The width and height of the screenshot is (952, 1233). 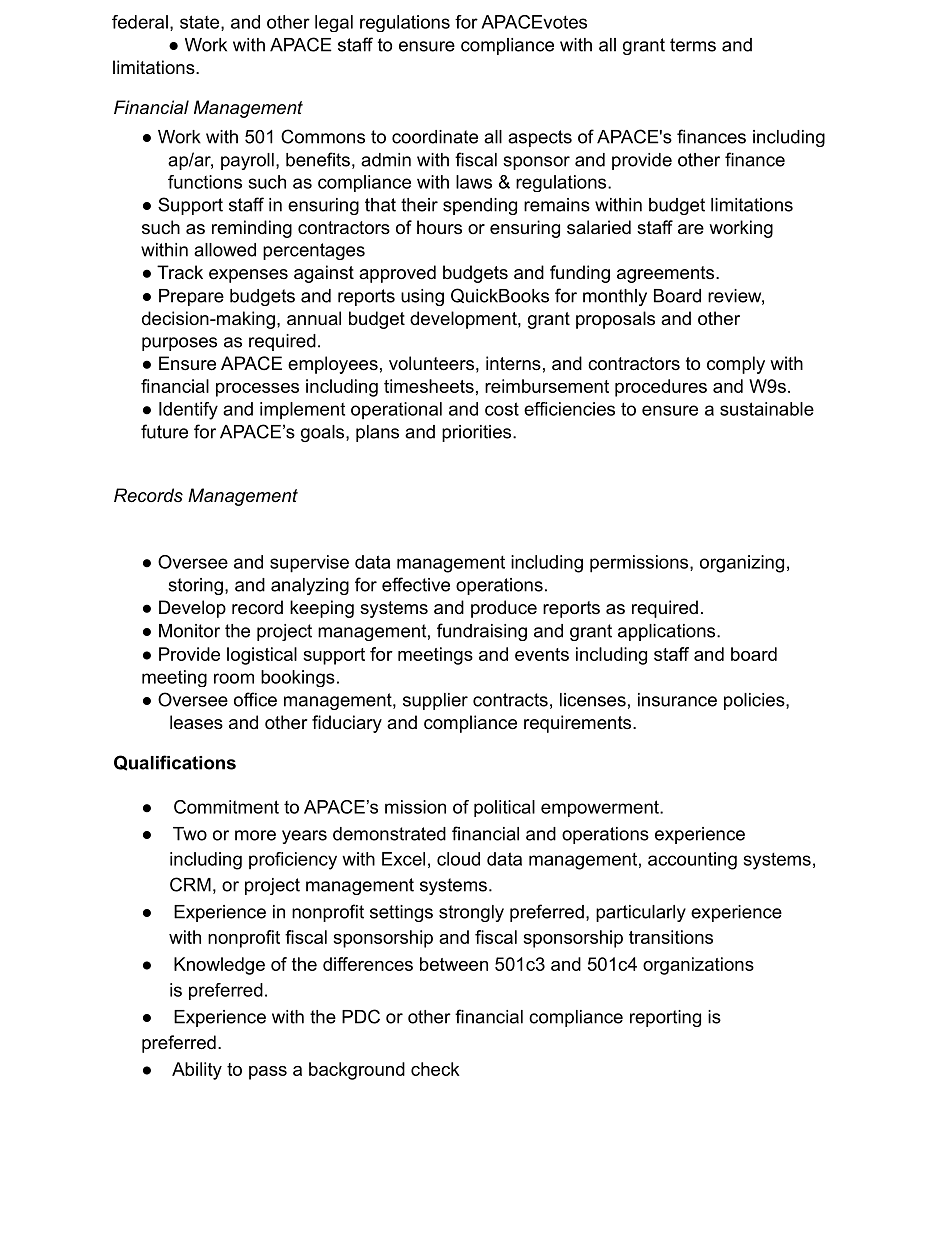 What do you see at coordinates (665, 1018) in the screenshot?
I see `reporting` at bounding box center [665, 1018].
